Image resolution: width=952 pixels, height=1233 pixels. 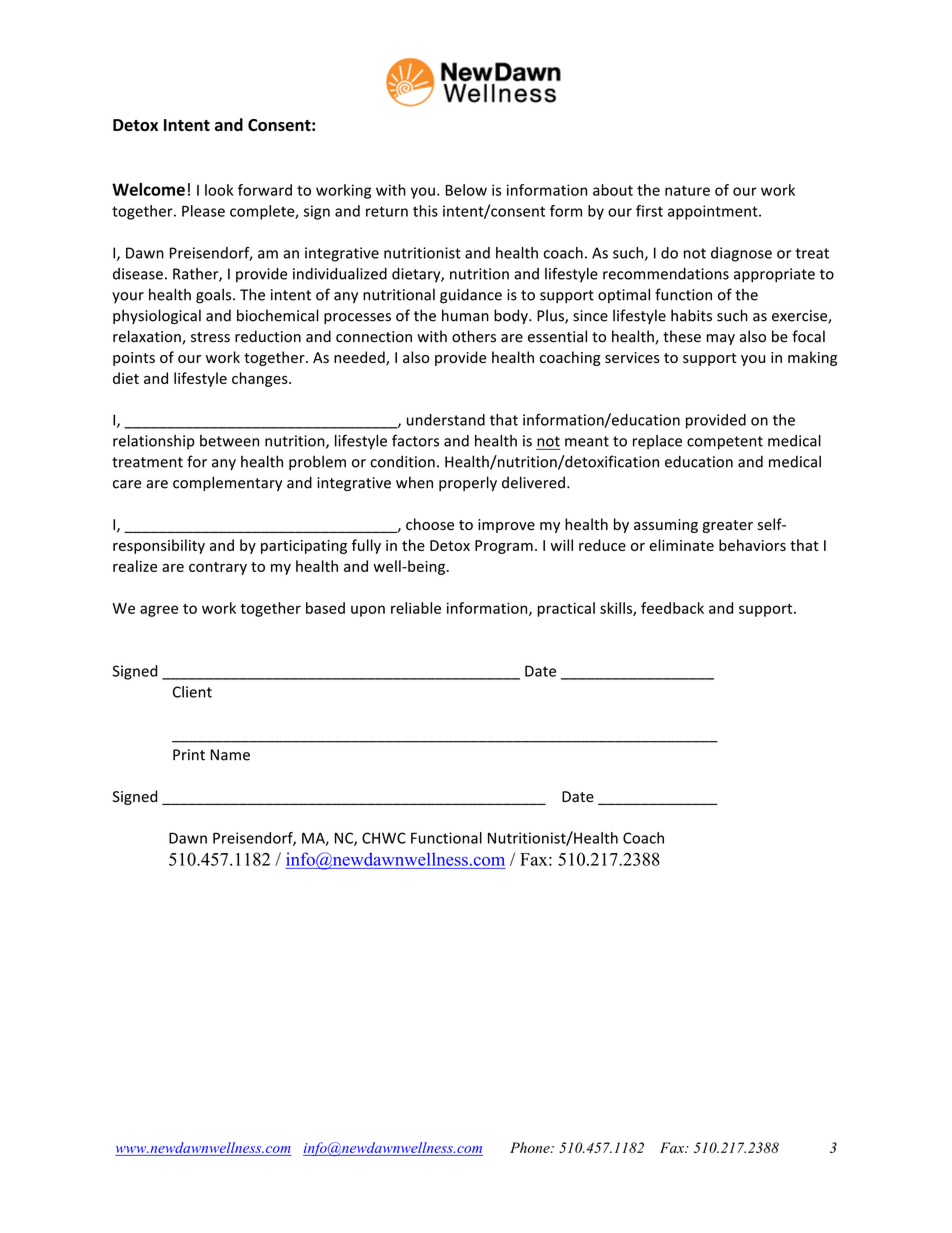 I want to click on improve, so click(x=506, y=526).
